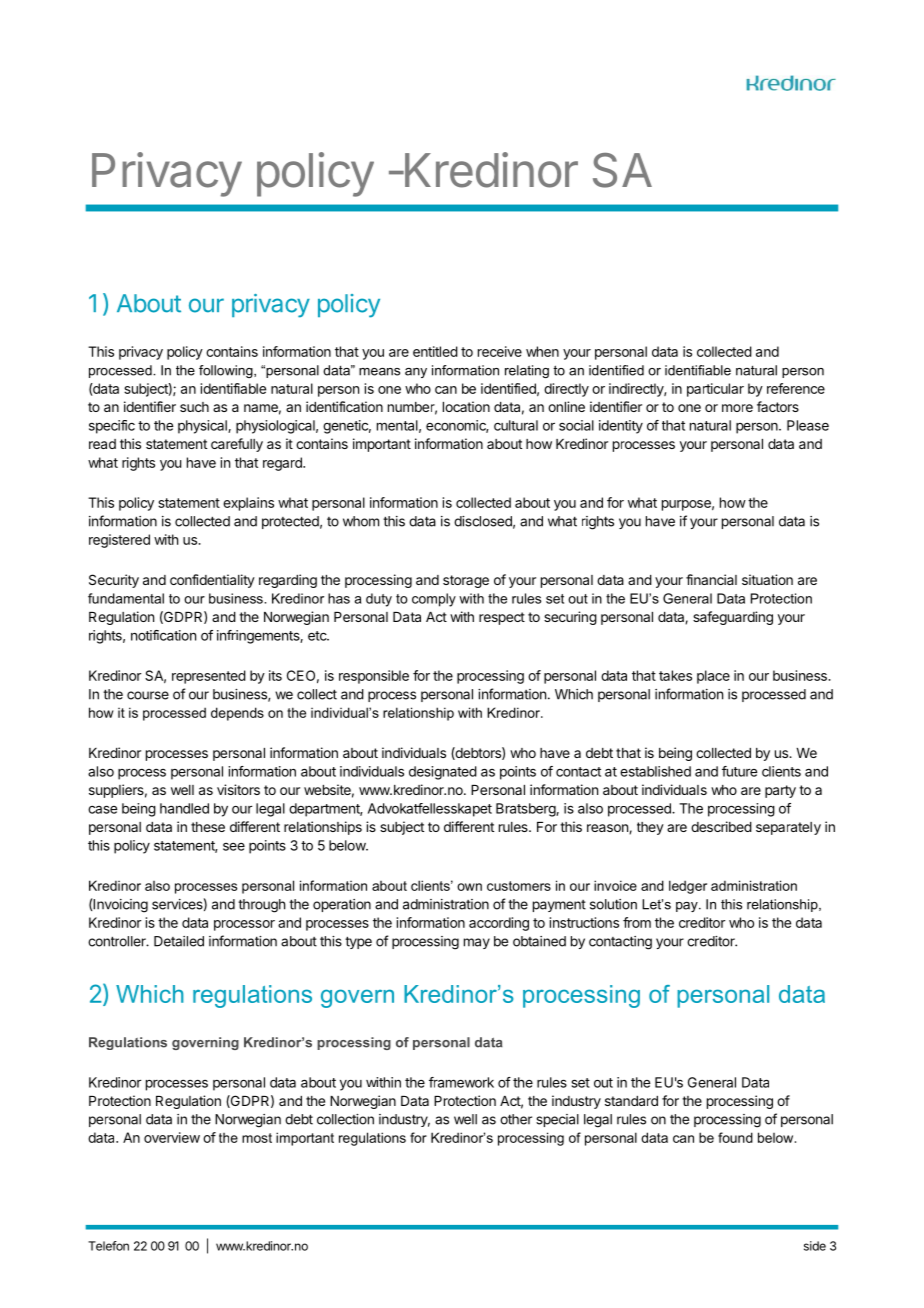 This screenshot has height=1308, width=924. I want to click on any, so click(416, 373).
